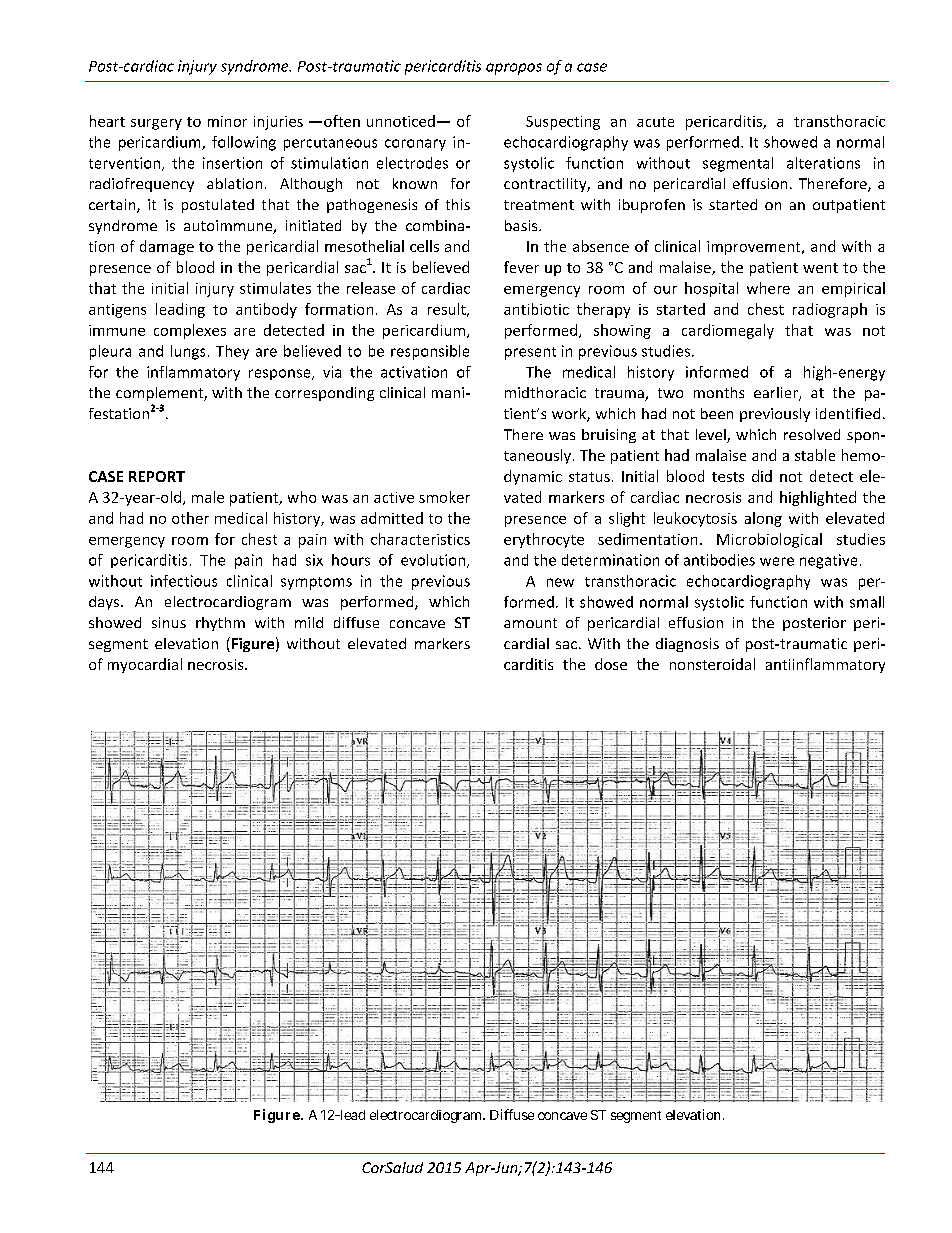  What do you see at coordinates (514, 69) in the screenshot?
I see `apropos` at bounding box center [514, 69].
